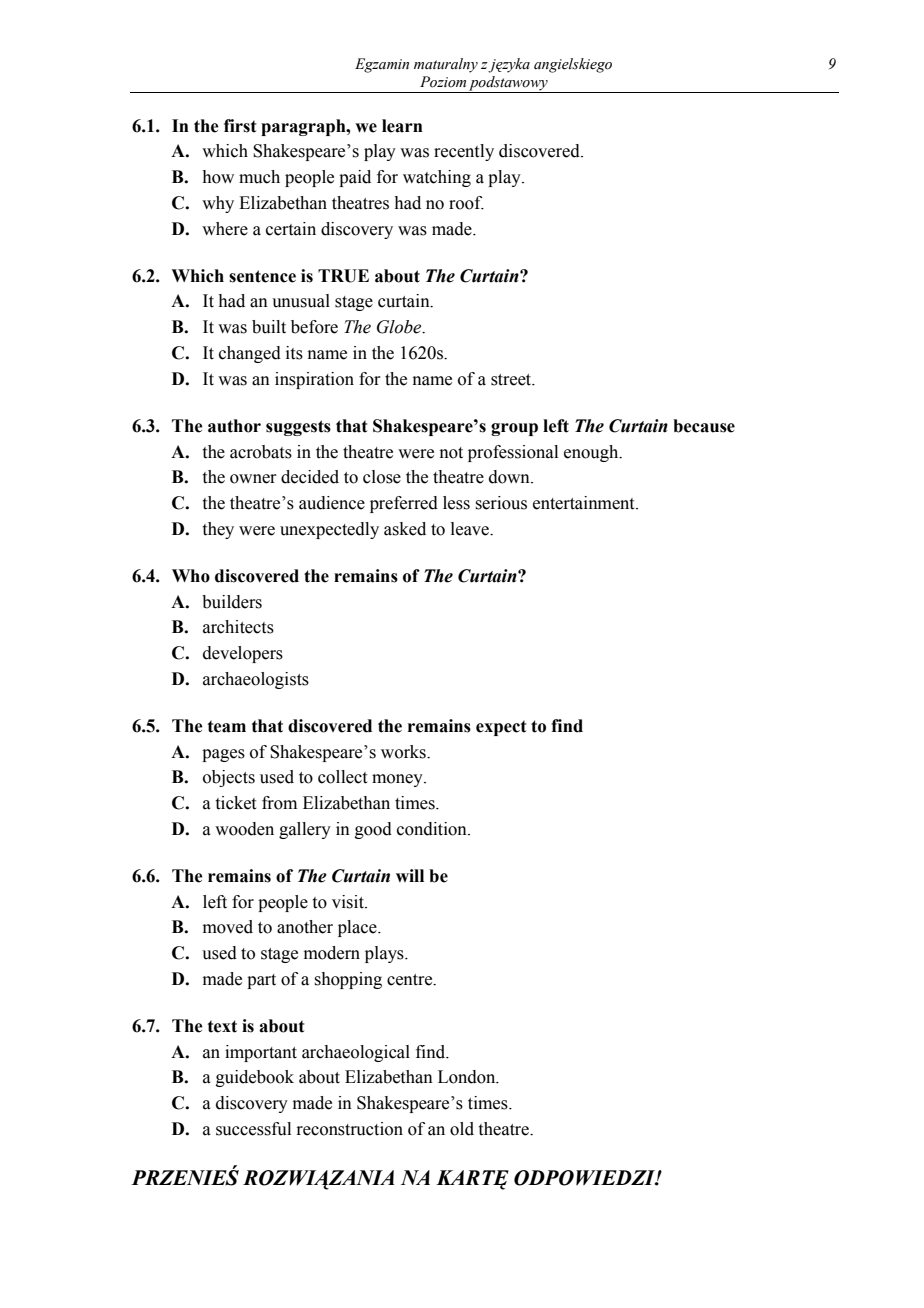 The width and height of the document is (924, 1308). What do you see at coordinates (464, 152) in the document?
I see `recently` at bounding box center [464, 152].
